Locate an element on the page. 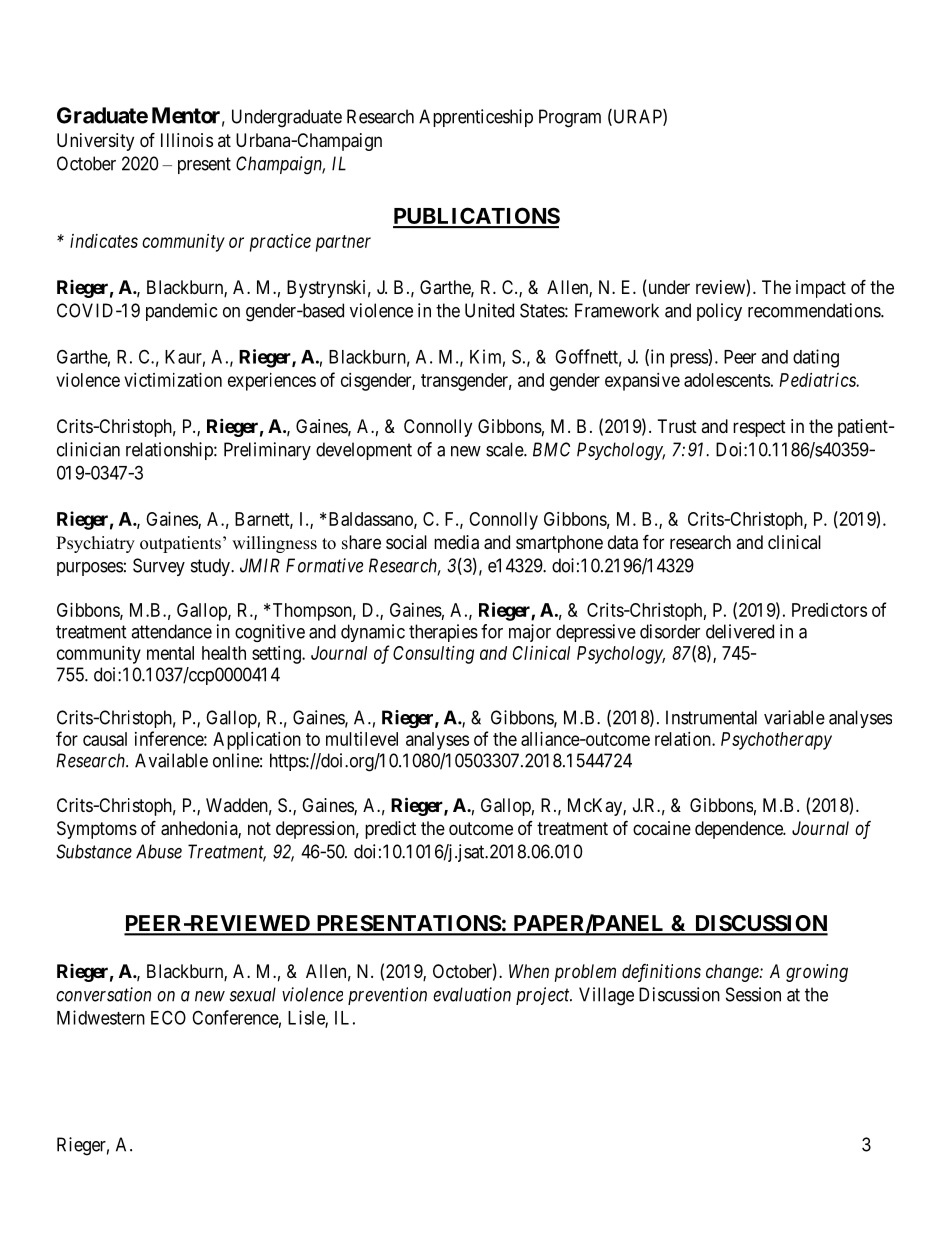 Image resolution: width=952 pixels, height=1233 pixels. victimization is located at coordinates (173, 380).
